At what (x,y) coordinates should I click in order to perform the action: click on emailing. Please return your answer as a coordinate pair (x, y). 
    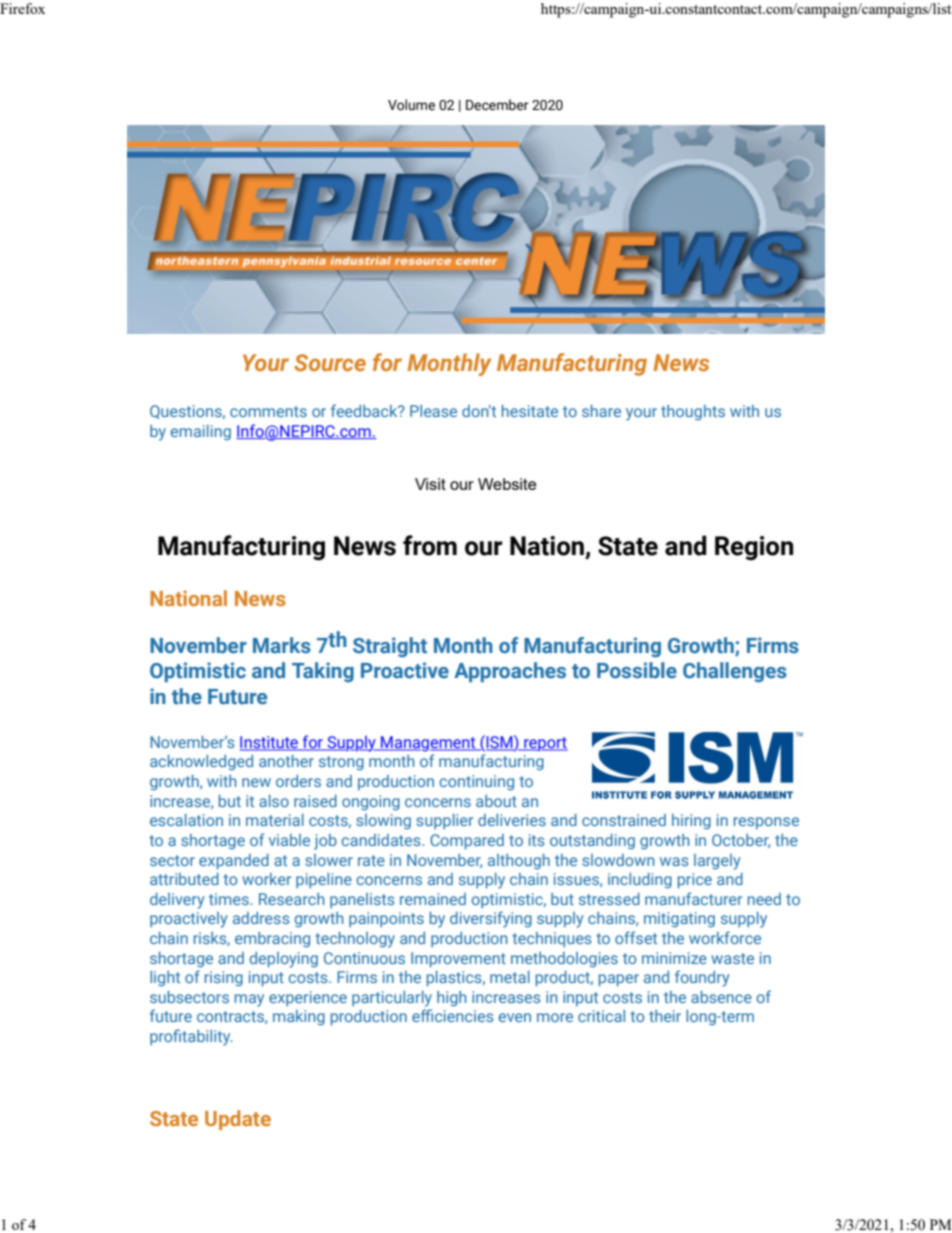
    Looking at the image, I should click on (200, 432).
